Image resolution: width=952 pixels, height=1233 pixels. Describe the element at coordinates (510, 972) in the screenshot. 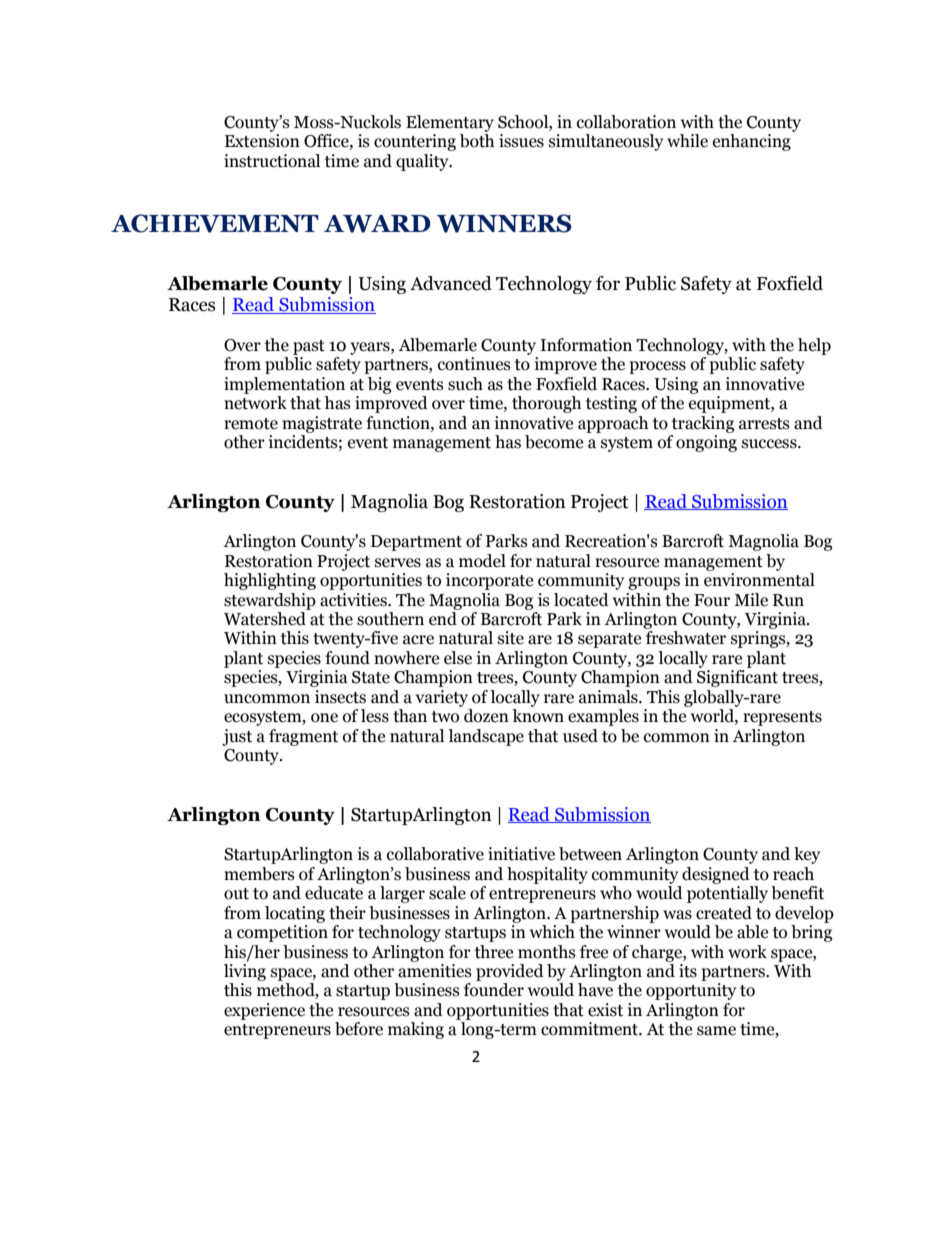

I see `provided` at that location.
